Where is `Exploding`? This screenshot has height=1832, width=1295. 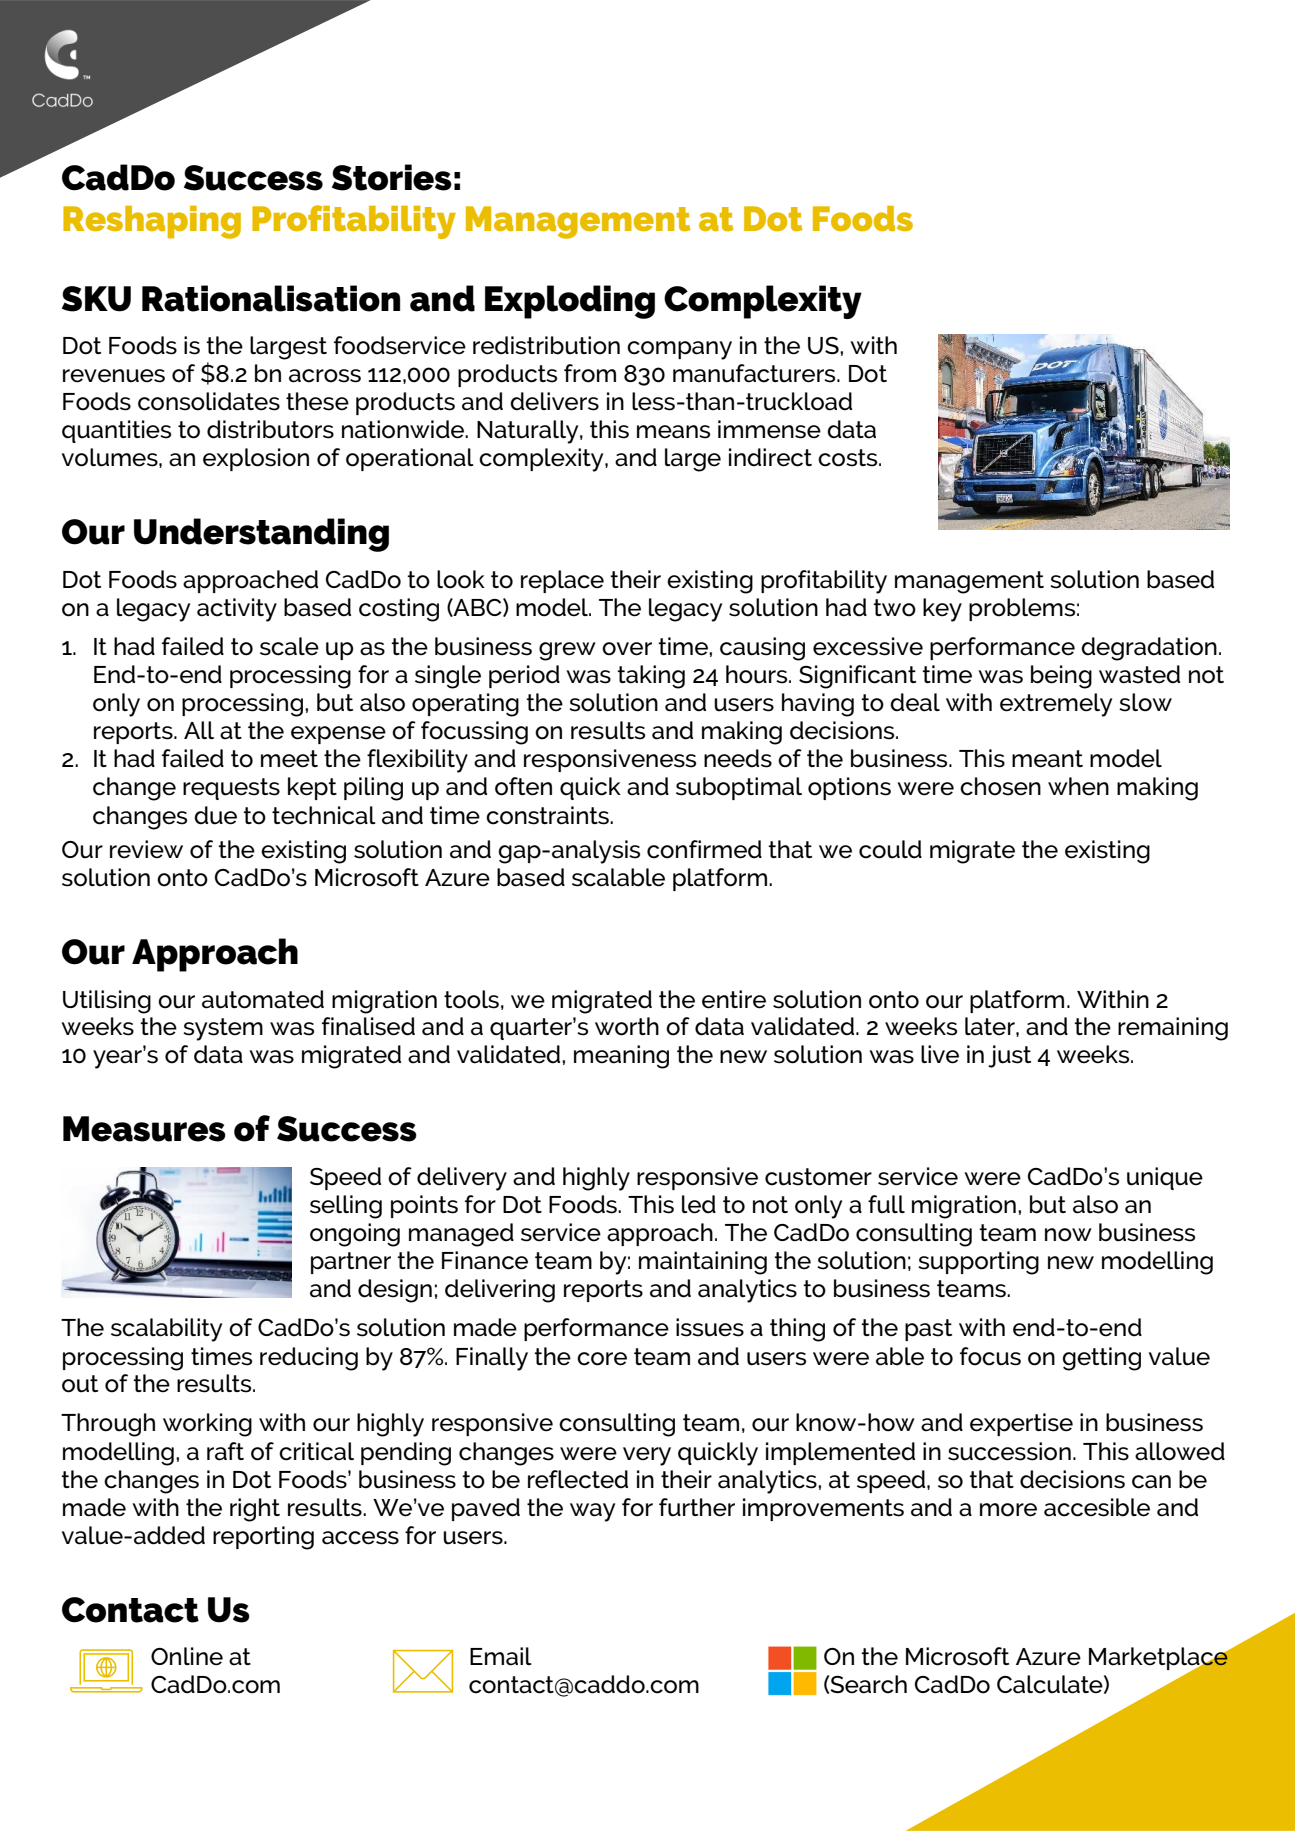 Exploding is located at coordinates (570, 302).
